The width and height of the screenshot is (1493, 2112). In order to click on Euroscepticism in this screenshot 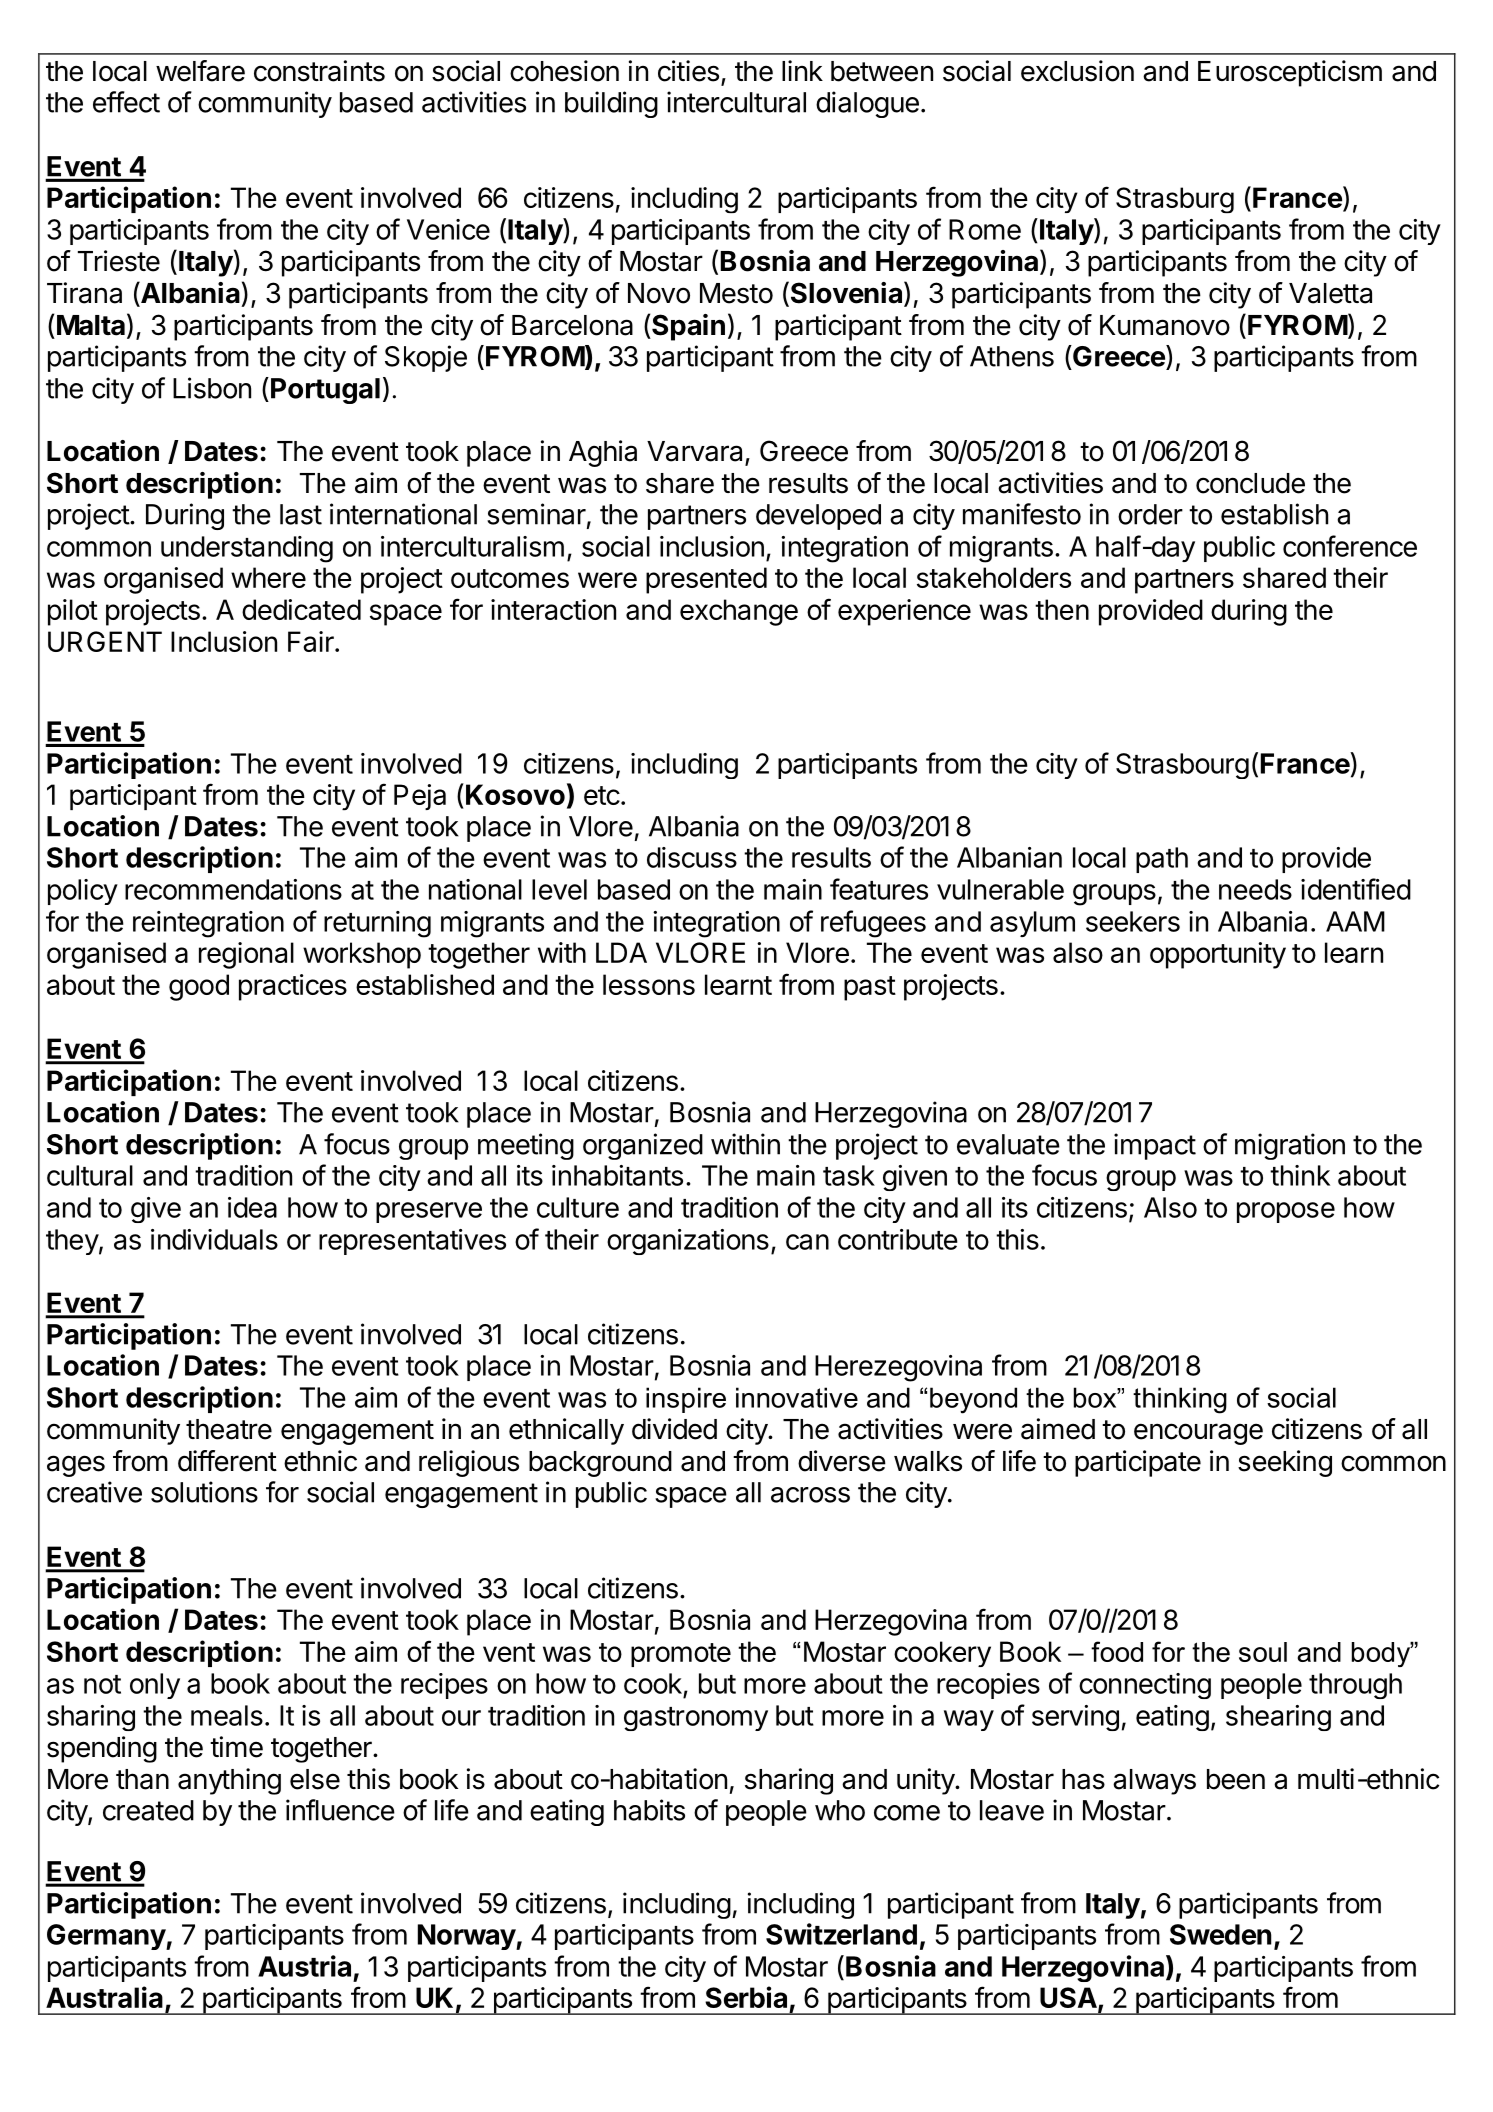, I will do `click(1290, 73)`.
